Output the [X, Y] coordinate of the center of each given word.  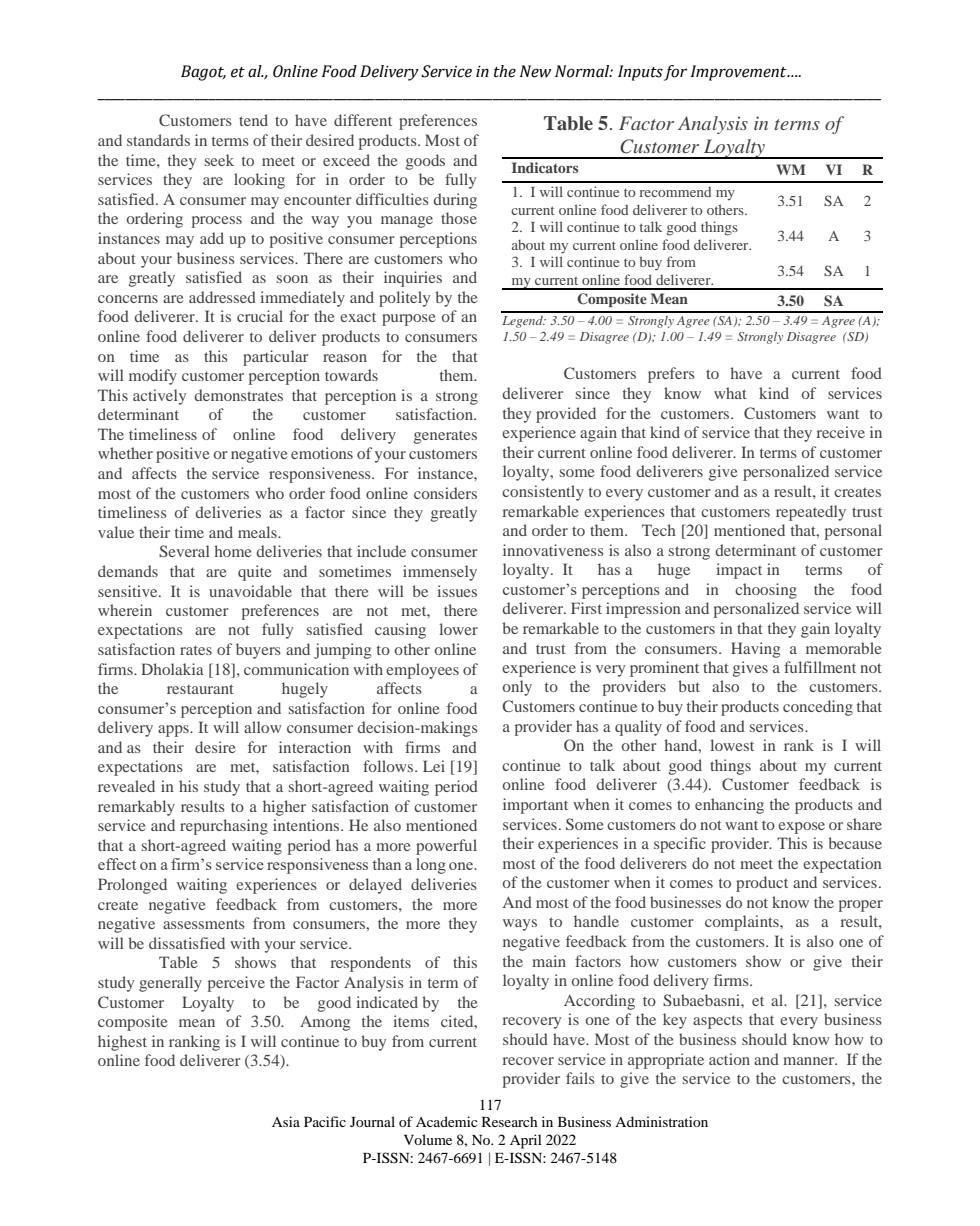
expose [801, 828]
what [730, 393]
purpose [408, 320]
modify [153, 377]
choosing [766, 591]
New [535, 71]
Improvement [740, 73]
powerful [446, 847]
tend [253, 120]
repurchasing [224, 827]
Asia [286, 1121]
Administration [661, 1121]
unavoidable [250, 591]
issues [457, 591]
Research [509, 1121]
